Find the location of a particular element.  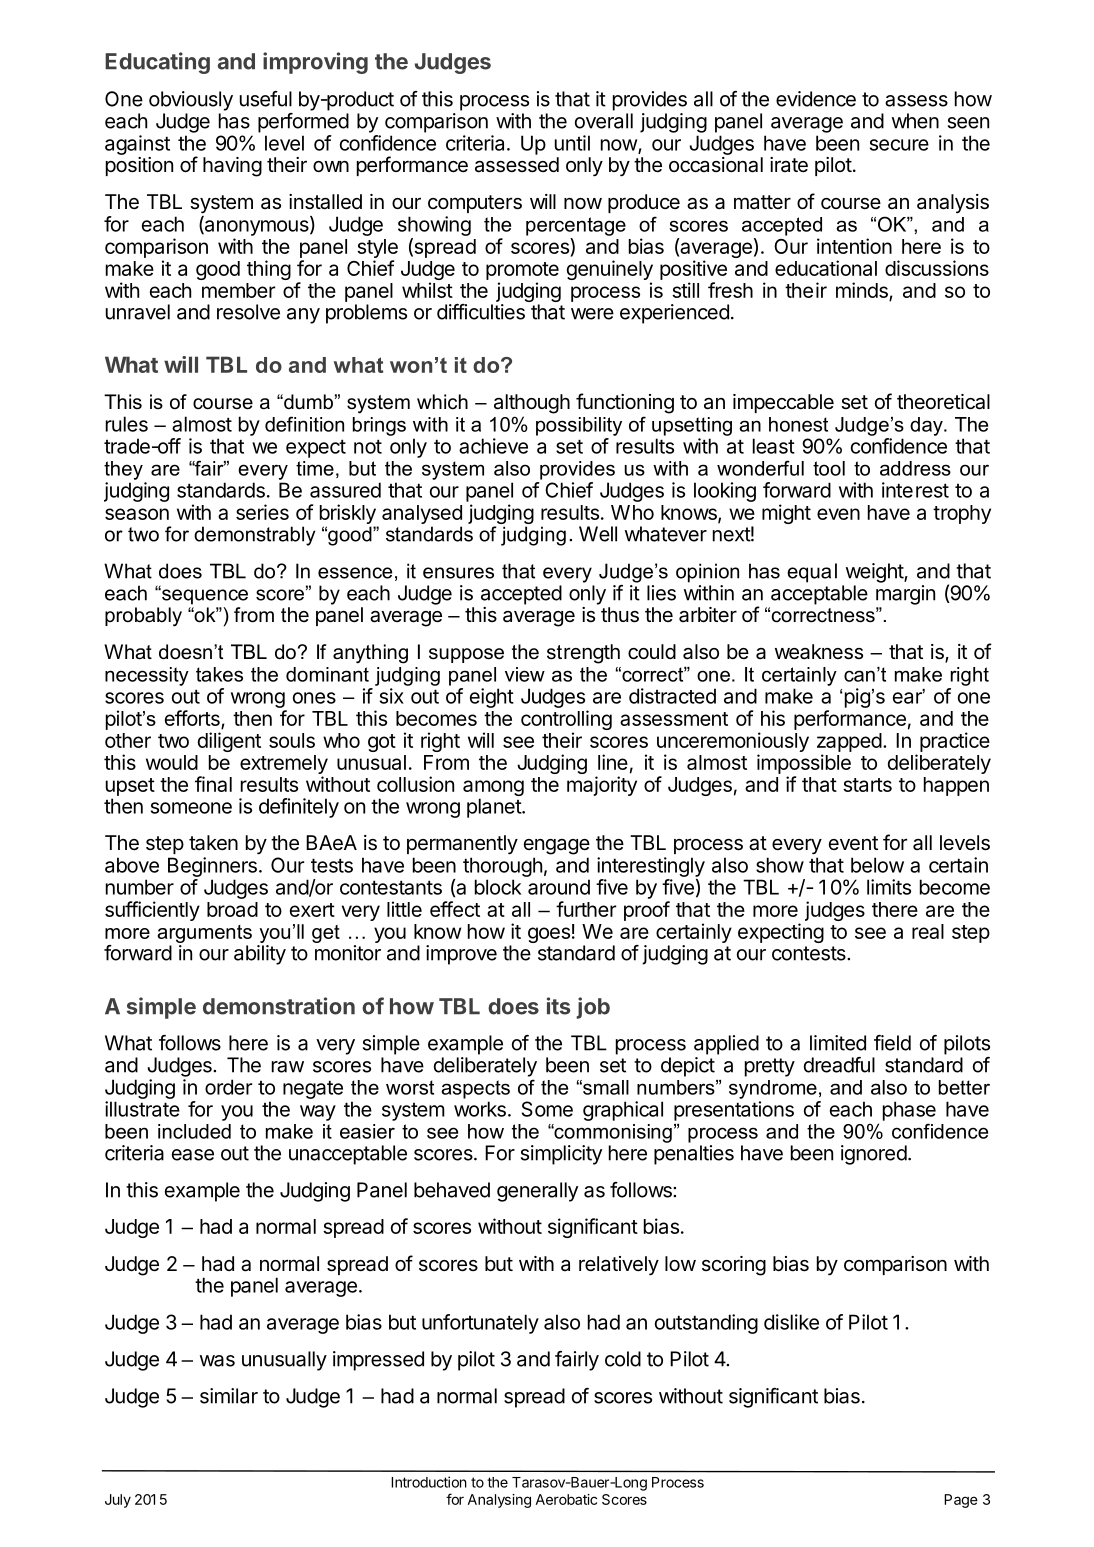

definition is located at coordinates (304, 424).
